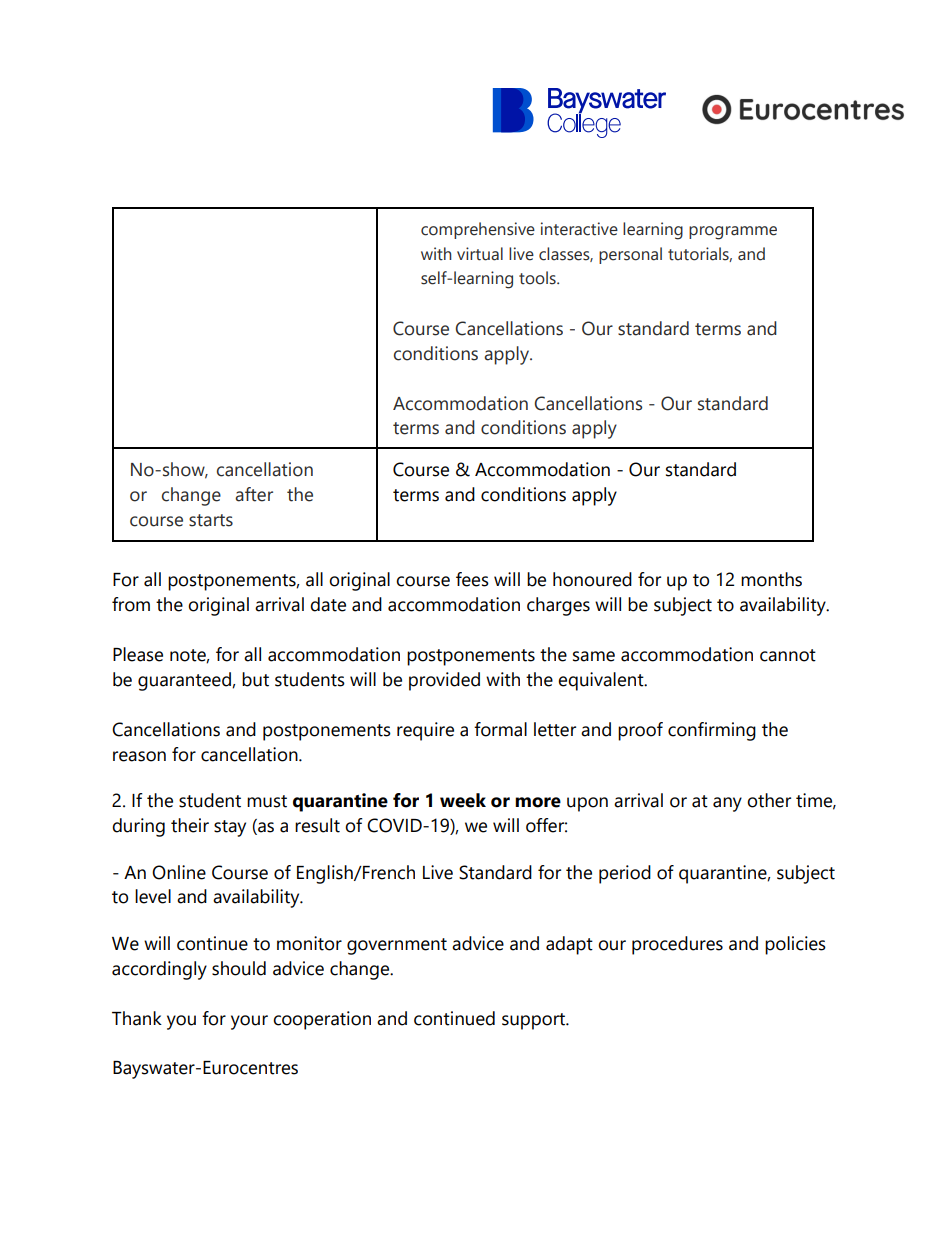  What do you see at coordinates (211, 520) in the screenshot?
I see `starts` at bounding box center [211, 520].
